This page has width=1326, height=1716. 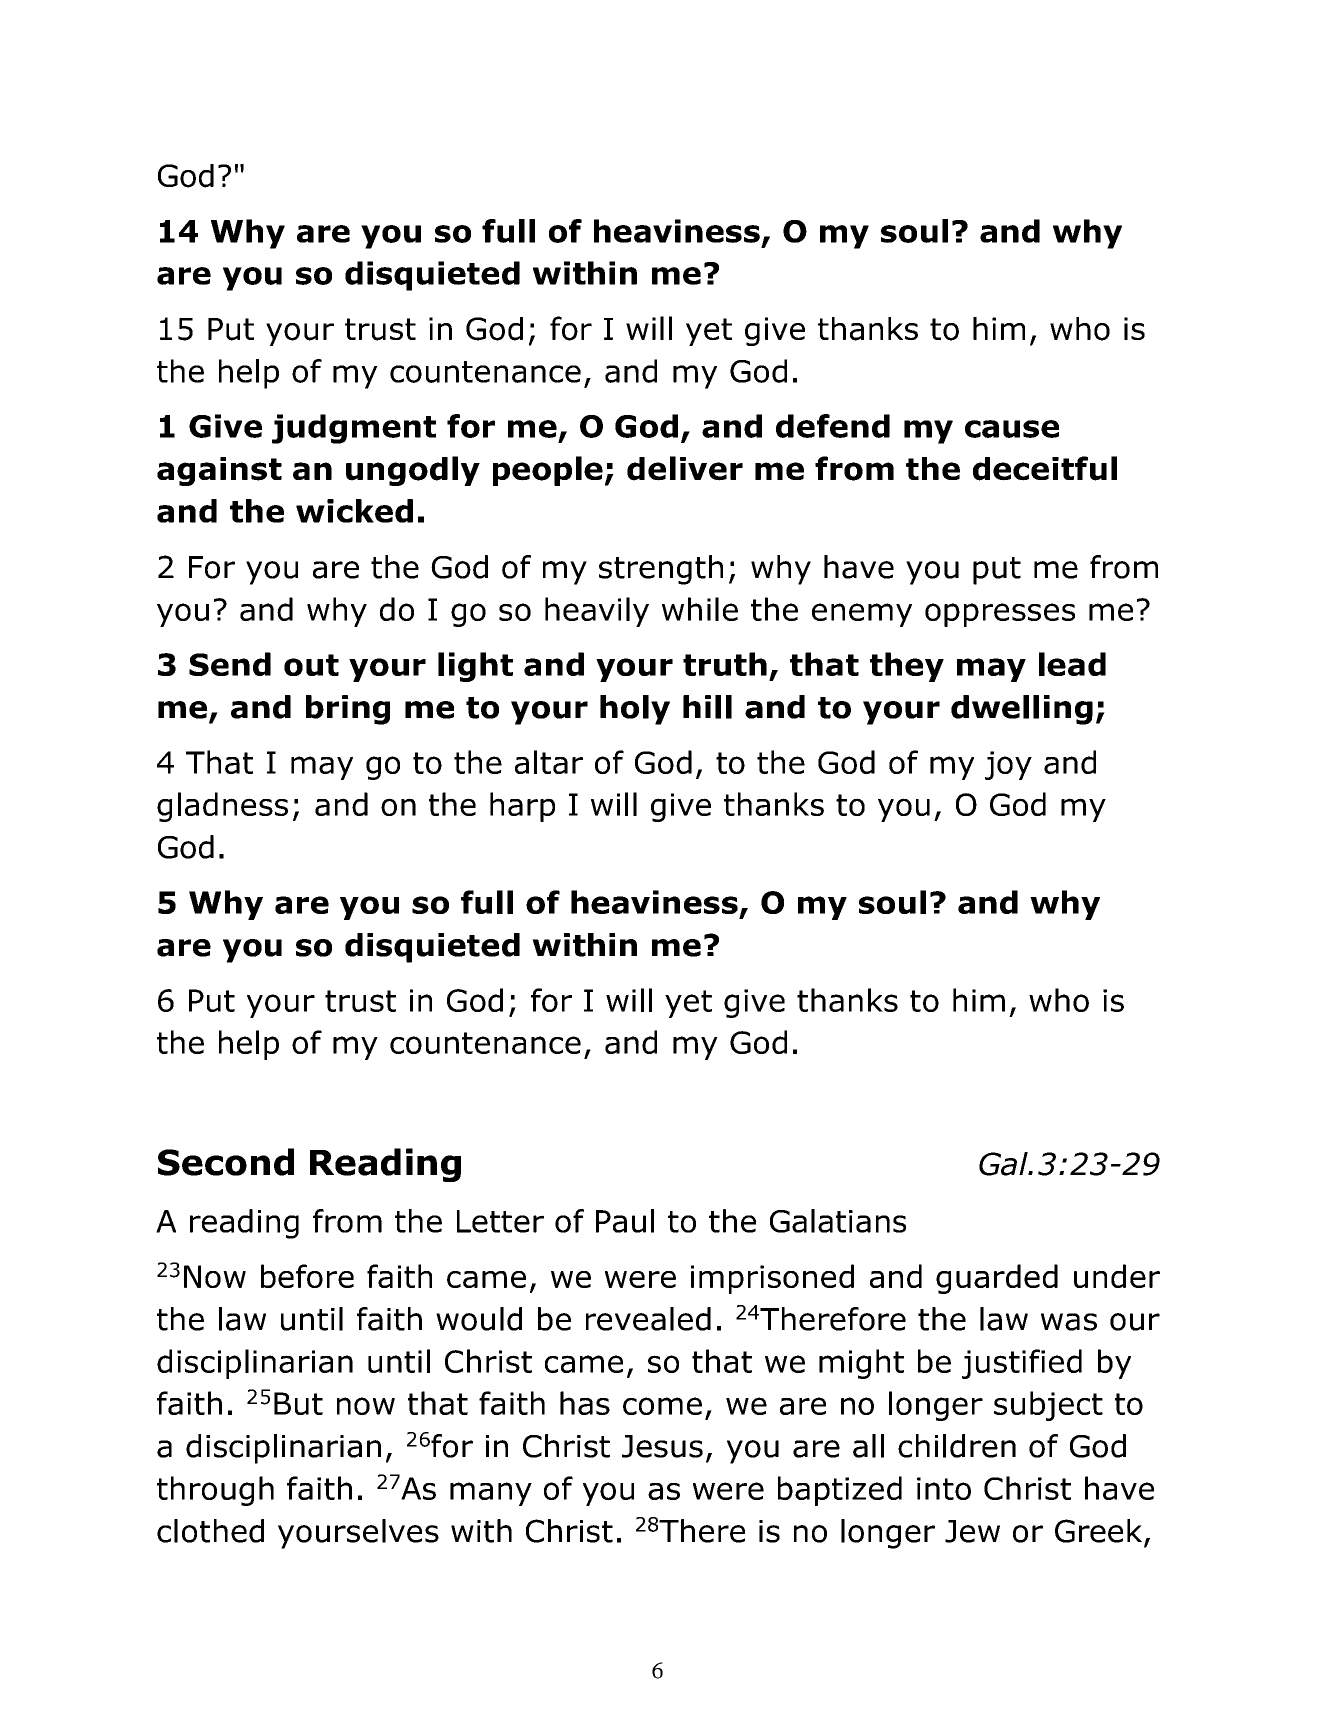 What do you see at coordinates (522, 807) in the page?
I see `harp` at bounding box center [522, 807].
